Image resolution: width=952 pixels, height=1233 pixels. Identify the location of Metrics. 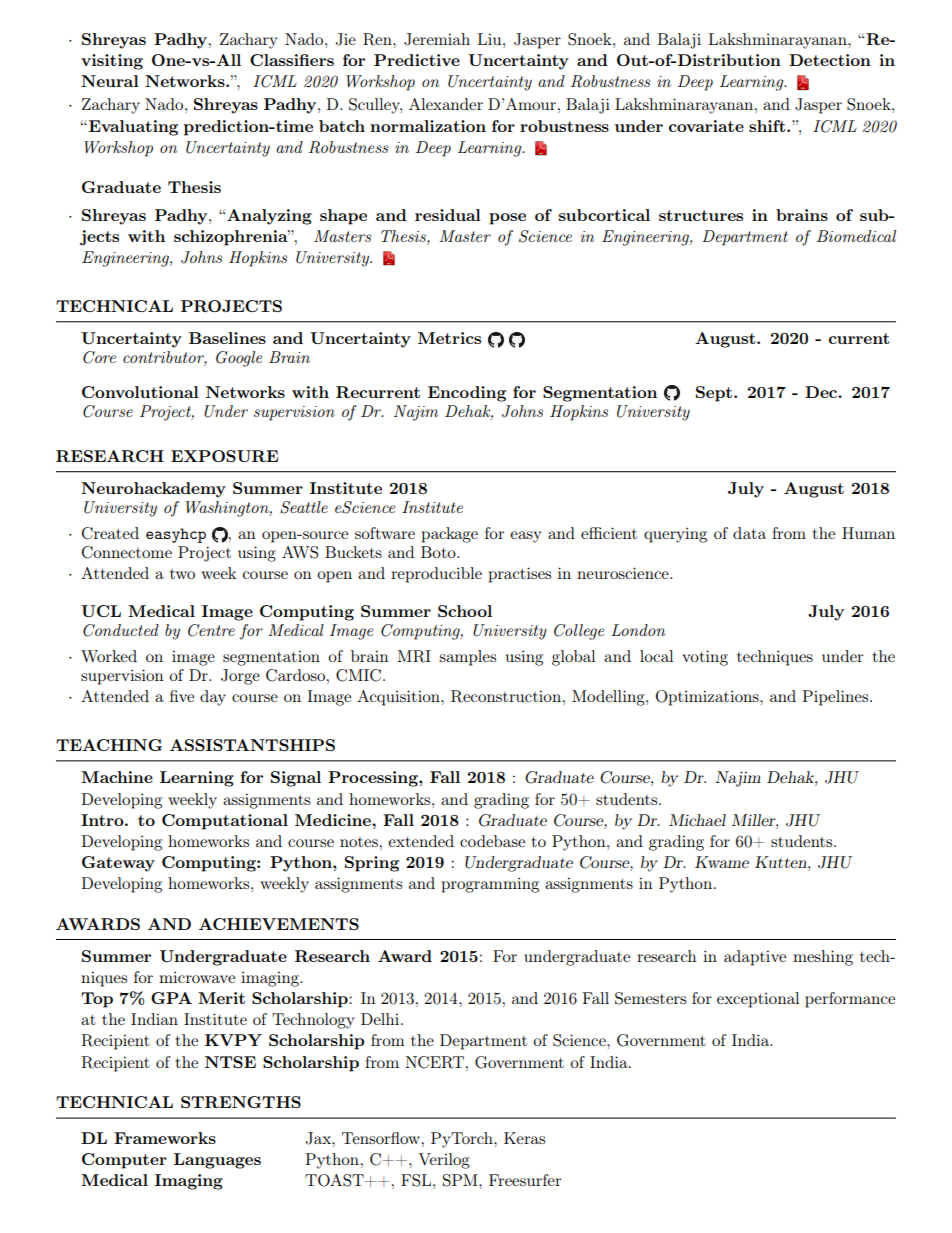
(449, 338).
